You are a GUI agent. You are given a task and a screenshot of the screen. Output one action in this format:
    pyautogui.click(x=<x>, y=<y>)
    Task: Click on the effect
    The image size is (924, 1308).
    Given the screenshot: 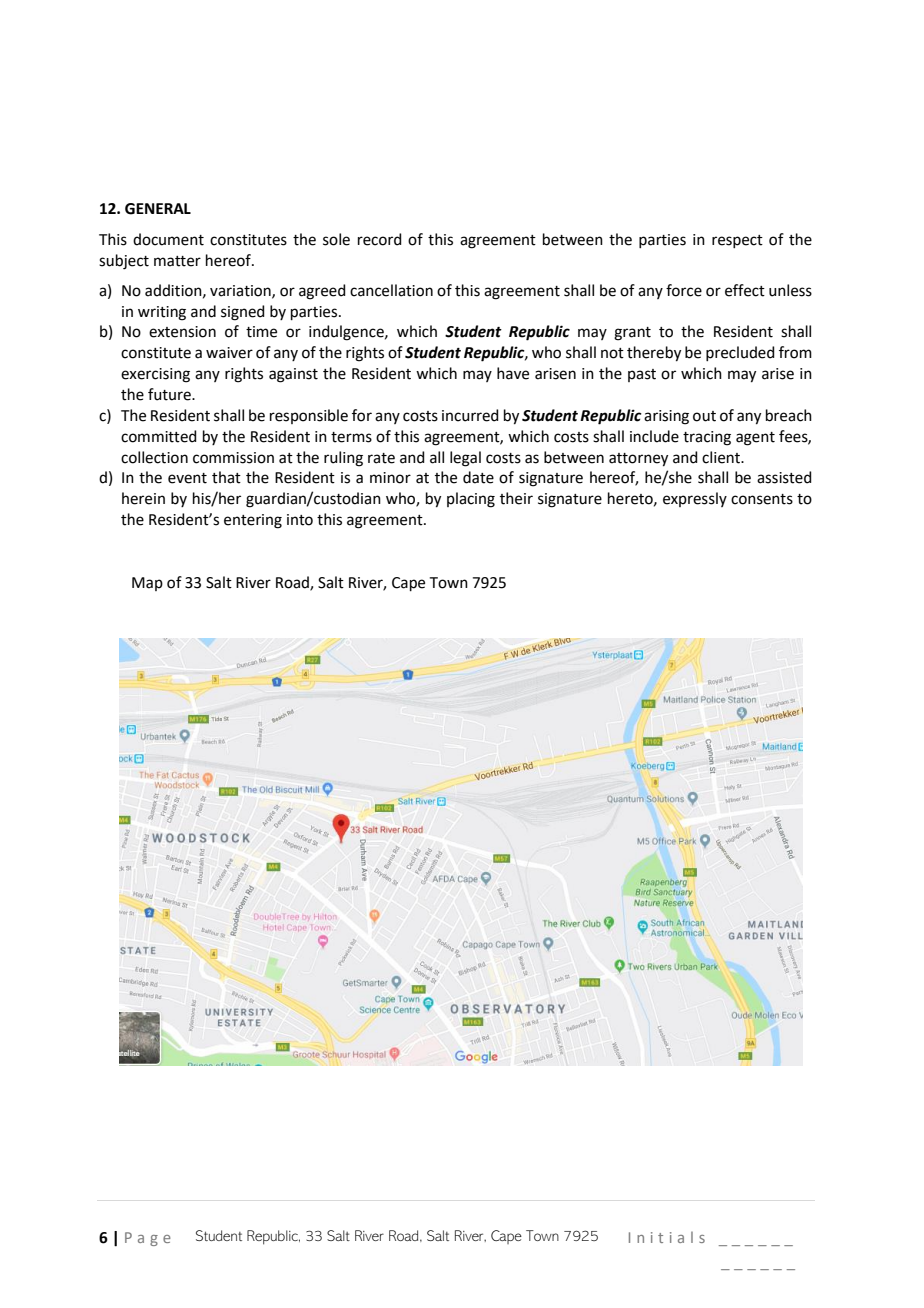 What is the action you would take?
    pyautogui.click(x=745, y=290)
